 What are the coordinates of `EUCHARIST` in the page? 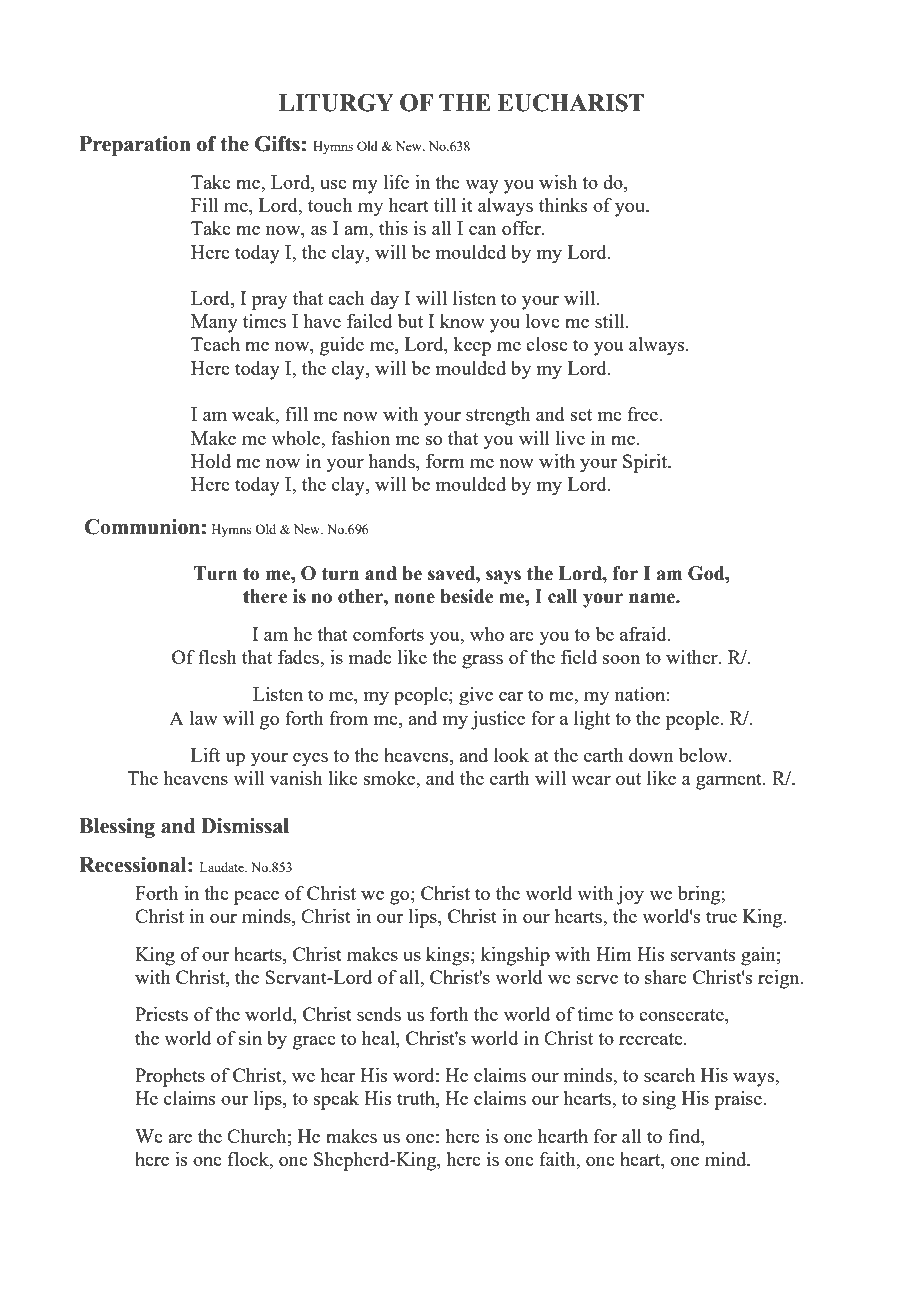 It's located at (571, 103).
